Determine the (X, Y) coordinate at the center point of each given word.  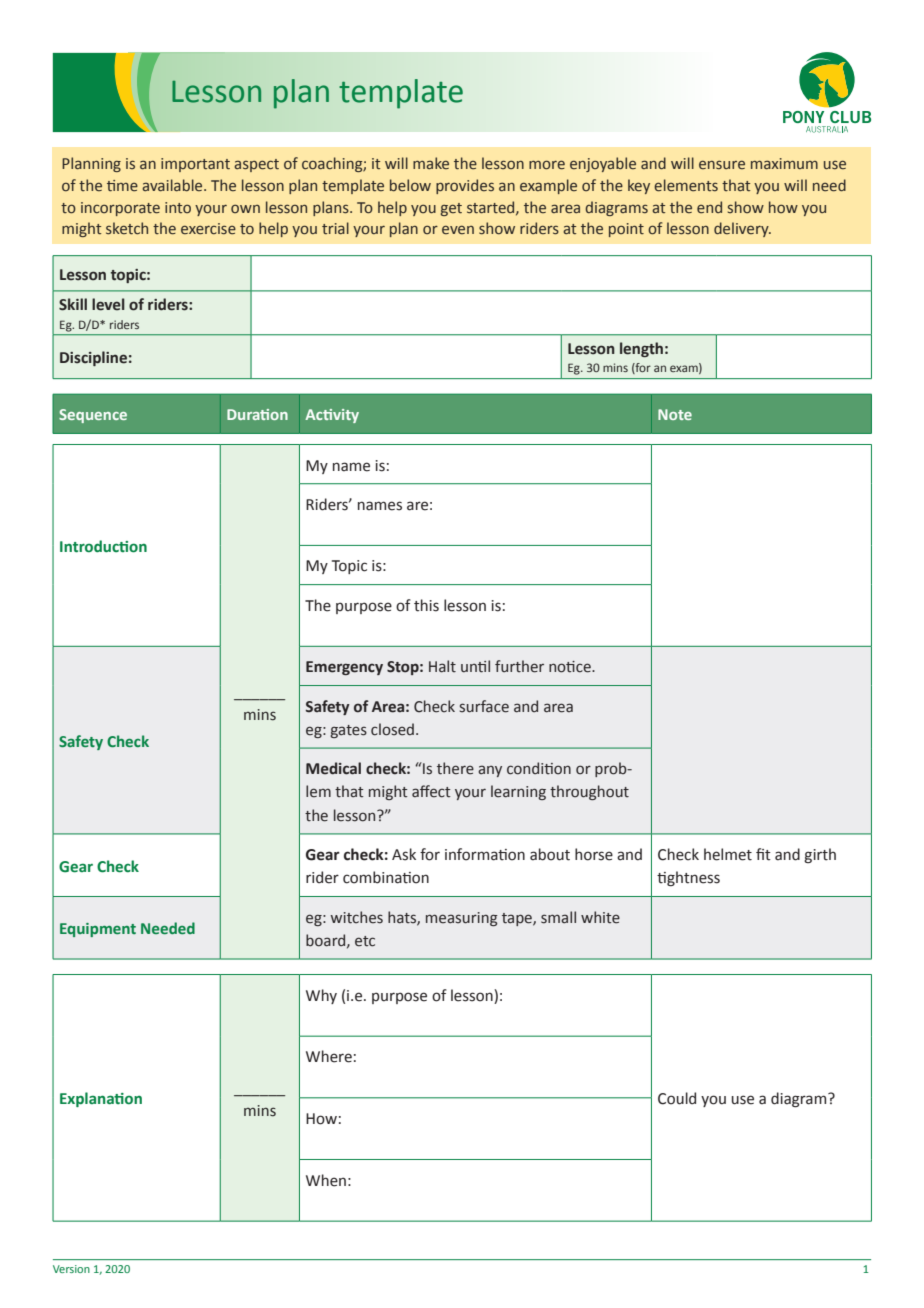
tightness (688, 878)
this (426, 605)
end (709, 207)
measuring (462, 919)
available (173, 185)
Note (675, 414)
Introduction (103, 546)
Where (329, 1056)
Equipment (98, 930)
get (451, 209)
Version (71, 1269)
